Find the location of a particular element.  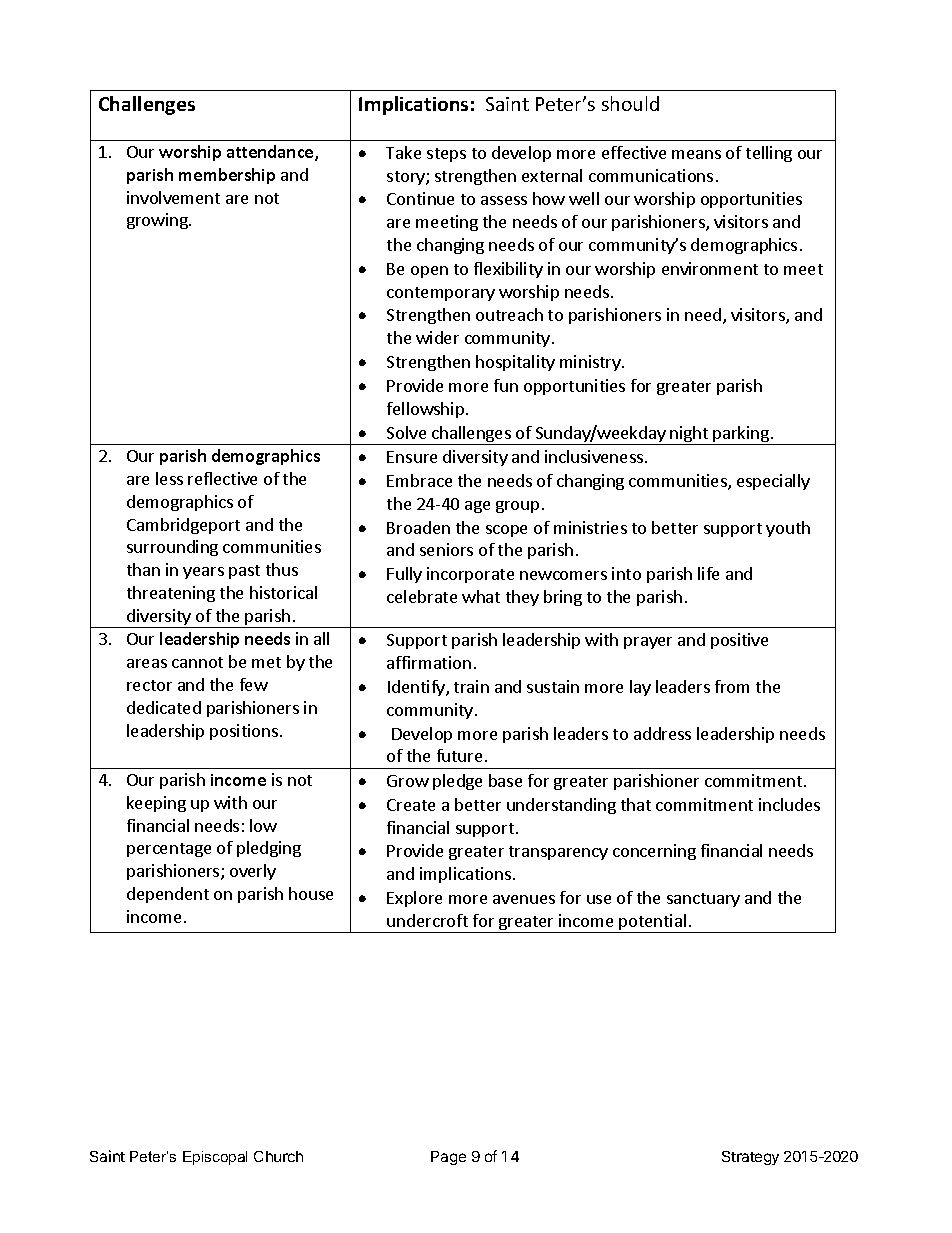

means is located at coordinates (696, 154).
